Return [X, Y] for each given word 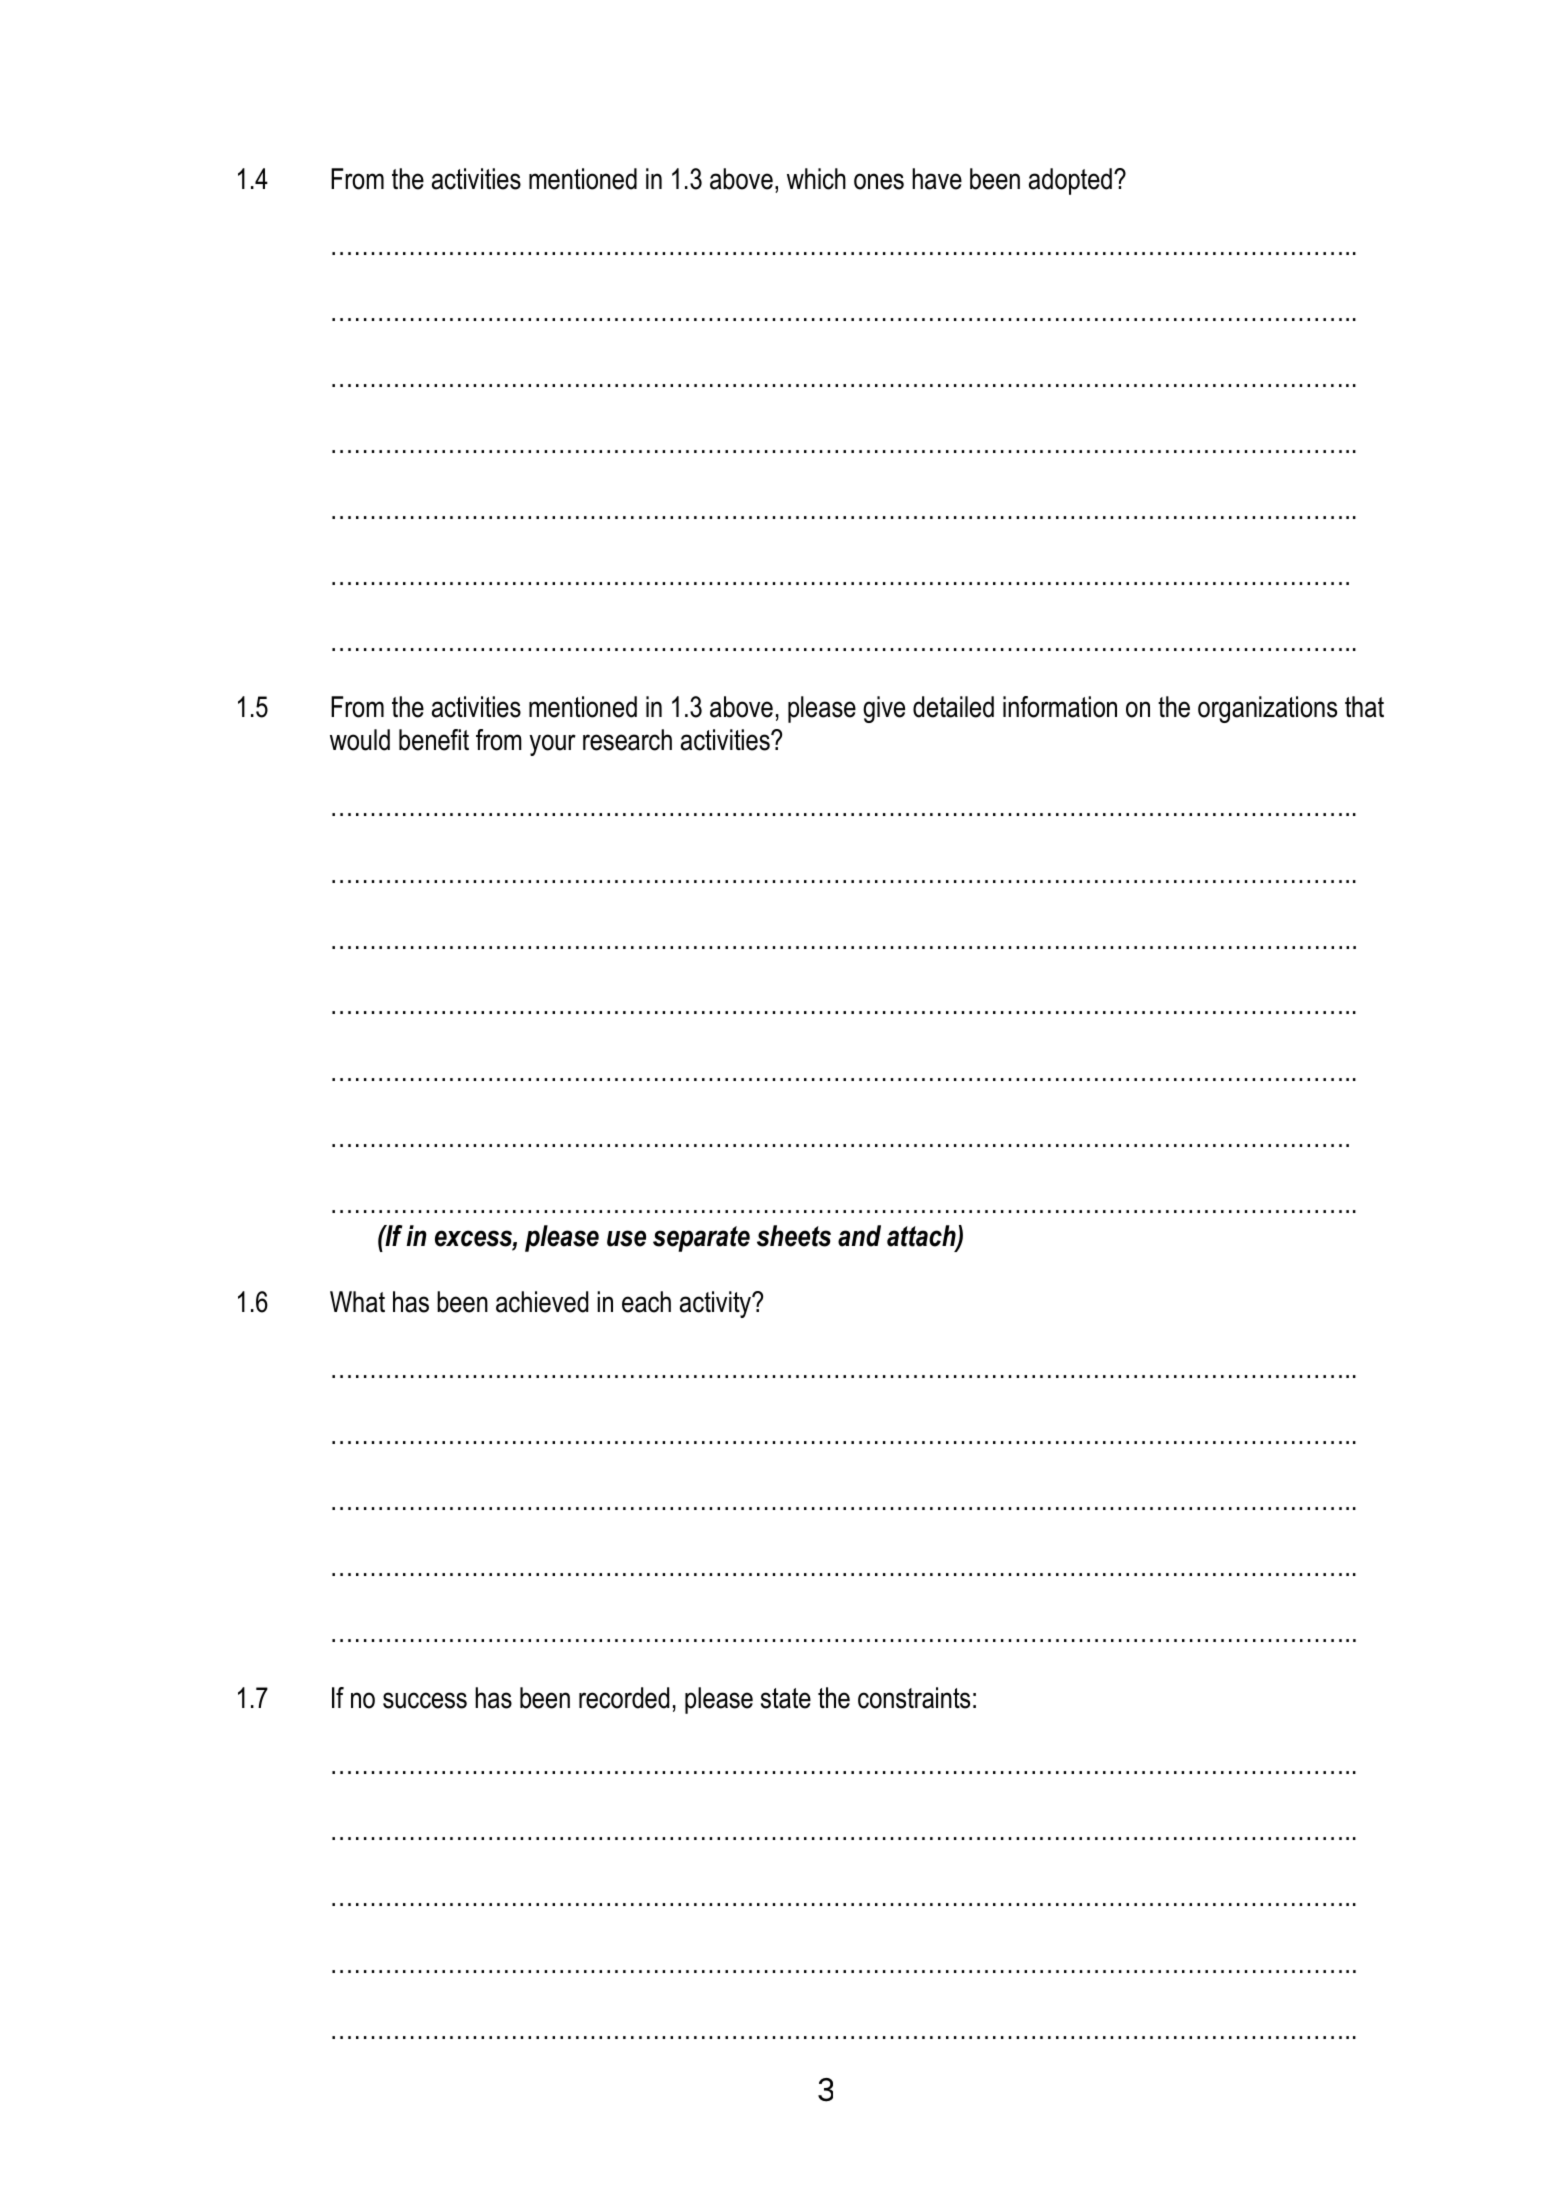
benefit [434, 740]
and [859, 1236]
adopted [1070, 181]
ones [879, 181]
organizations [1267, 709]
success [425, 1700]
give [884, 709]
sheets [794, 1236]
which [816, 179]
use [626, 1238]
